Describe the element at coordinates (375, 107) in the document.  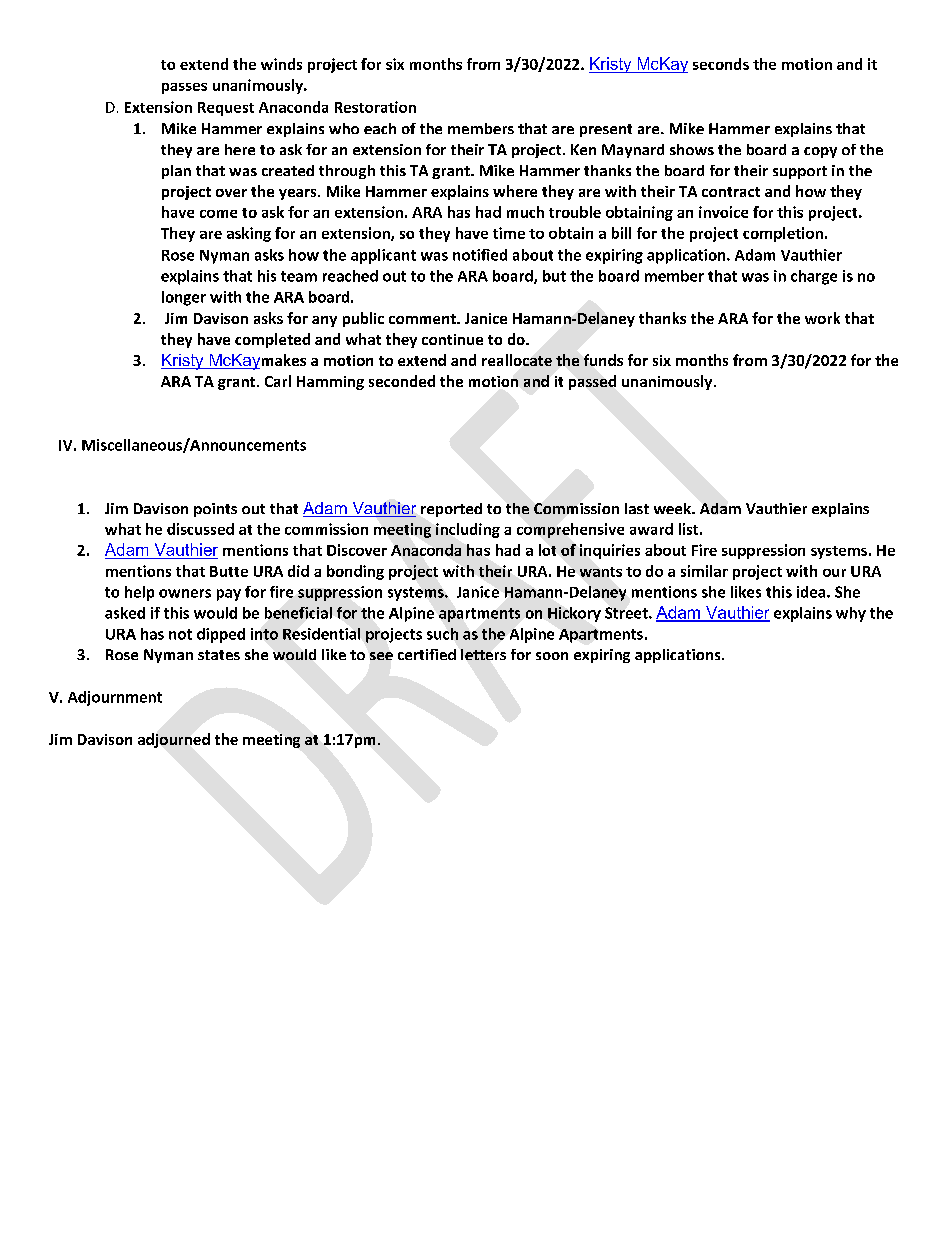
I see `Restoration` at that location.
